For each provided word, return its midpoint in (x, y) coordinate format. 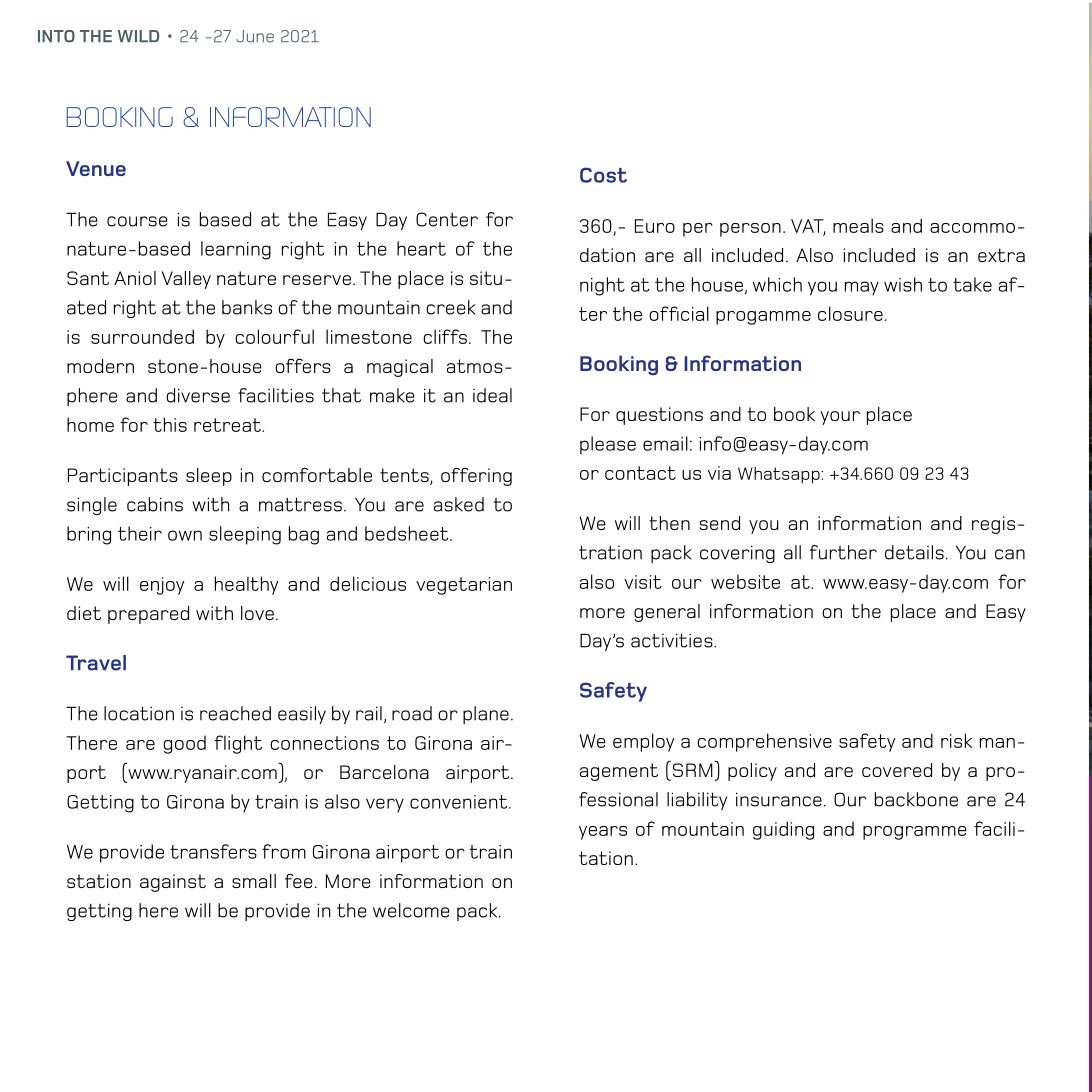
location (139, 713)
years (603, 833)
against (173, 883)
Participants (123, 477)
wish (903, 284)
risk (956, 740)
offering (476, 477)
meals (858, 225)
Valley (186, 280)
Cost (603, 175)
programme (915, 833)
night (602, 286)
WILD (138, 36)
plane (486, 715)
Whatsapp (780, 475)
